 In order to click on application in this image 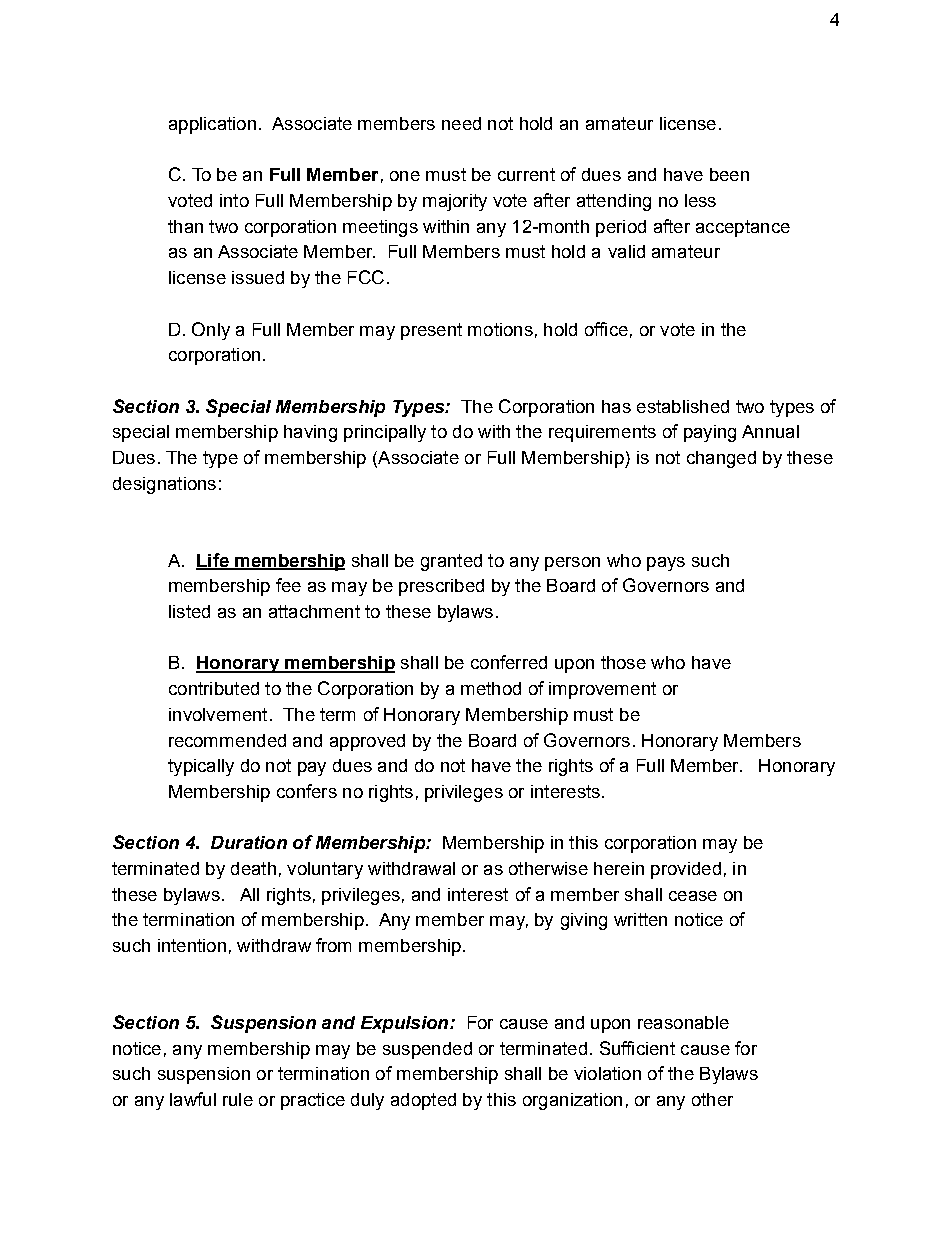, I will do `click(212, 125)`.
